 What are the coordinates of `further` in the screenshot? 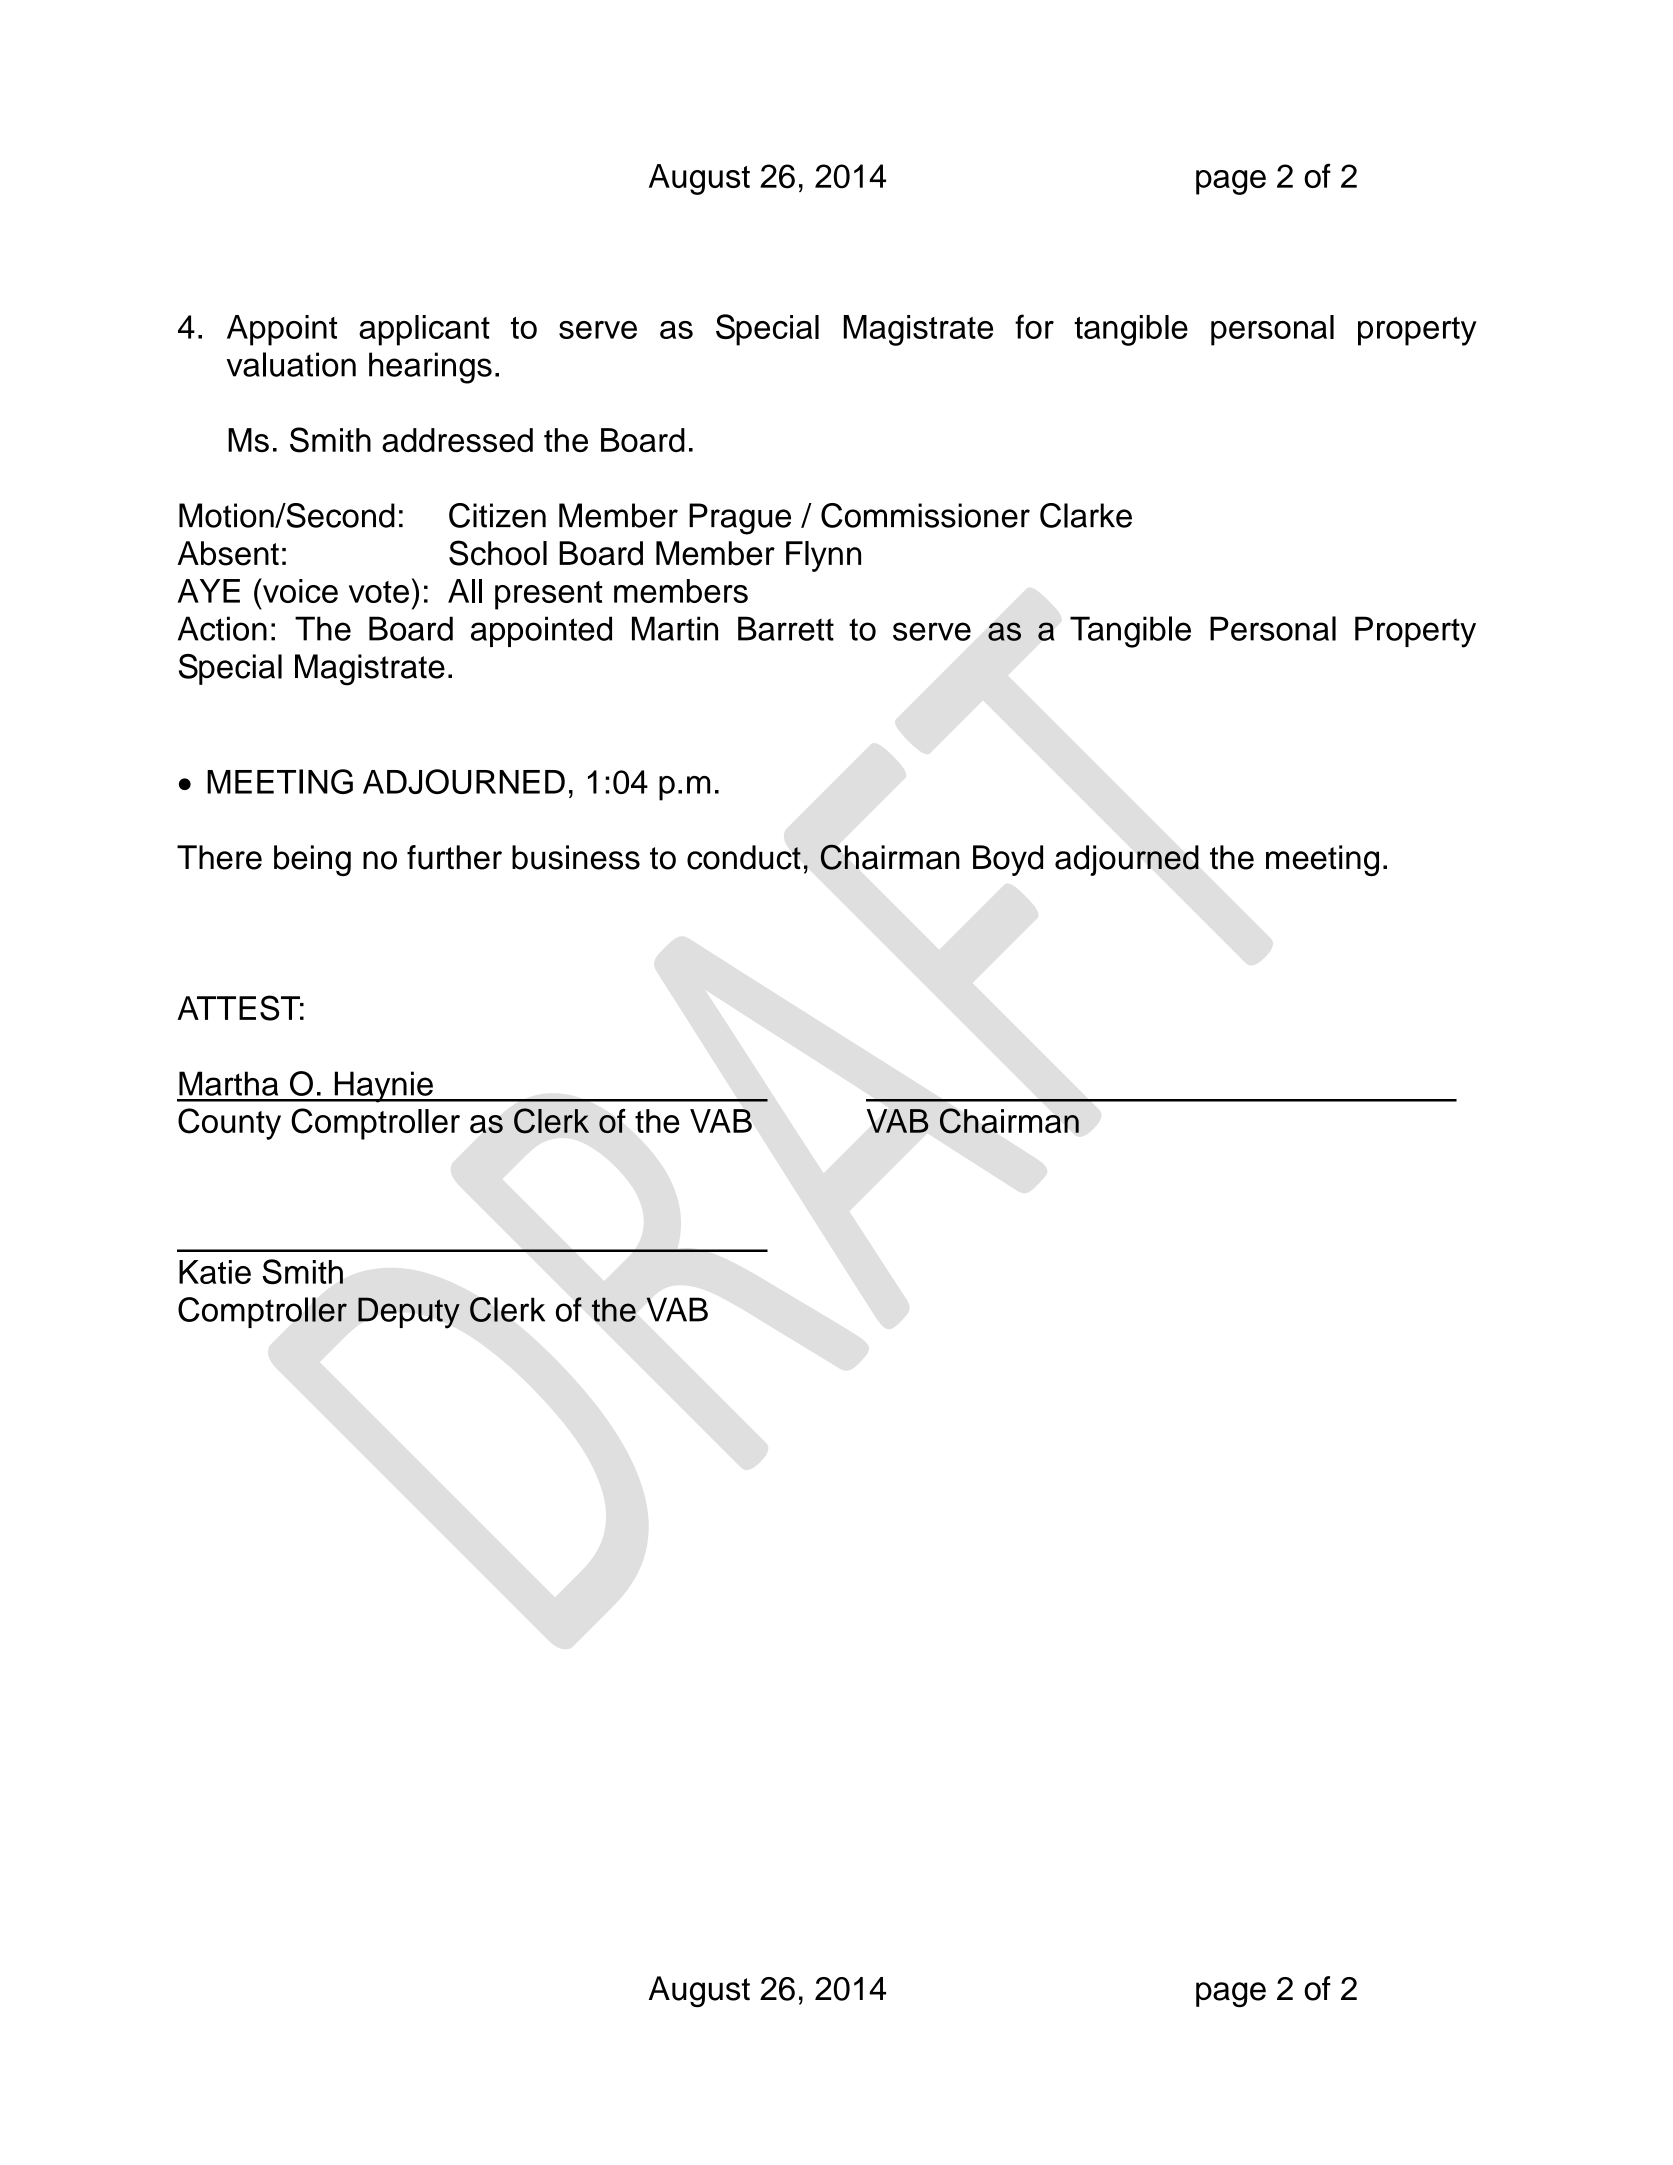 It's located at (454, 857).
